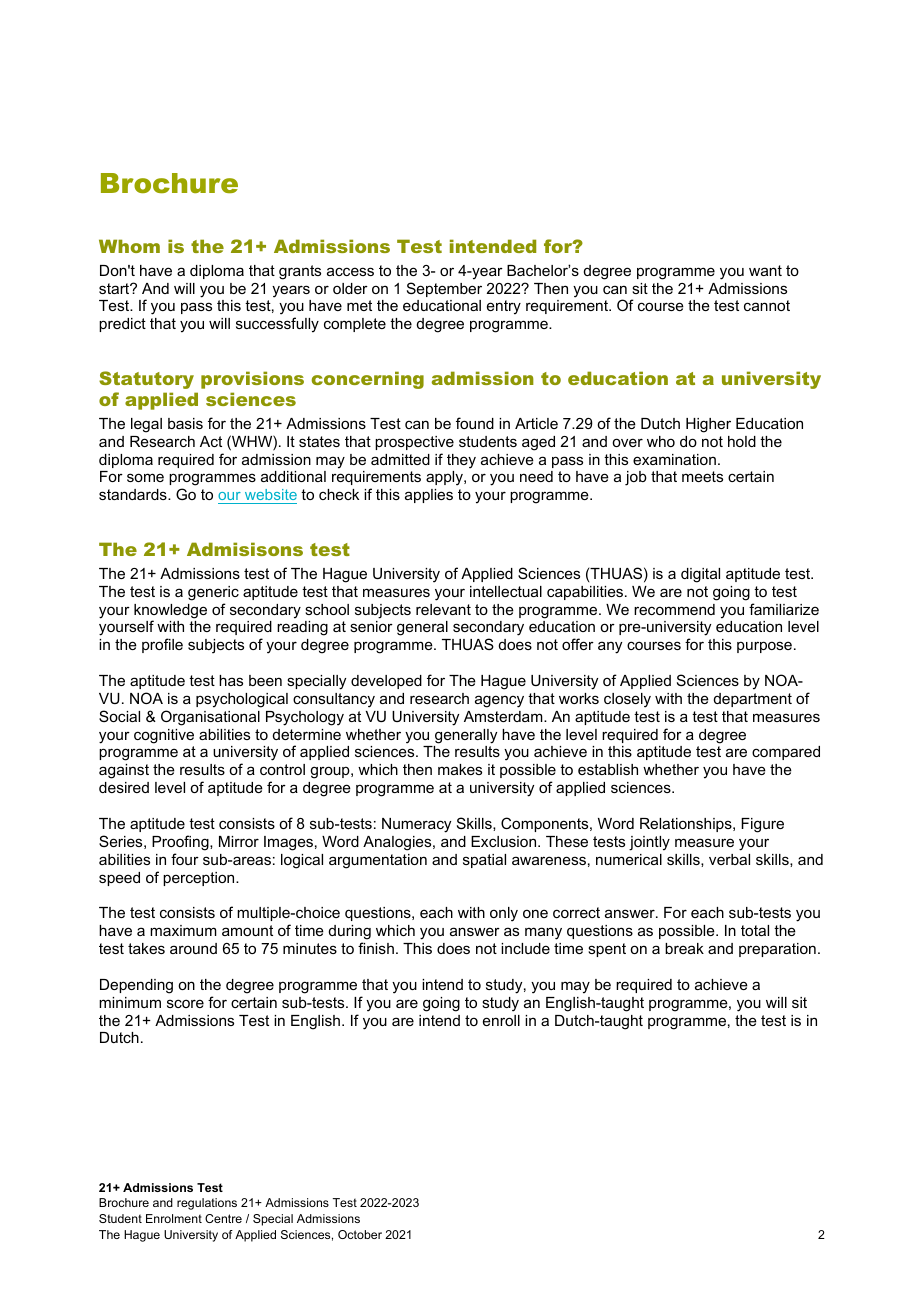 The image size is (924, 1308). Describe the element at coordinates (210, 718) in the screenshot. I see `Organisational` at that location.
